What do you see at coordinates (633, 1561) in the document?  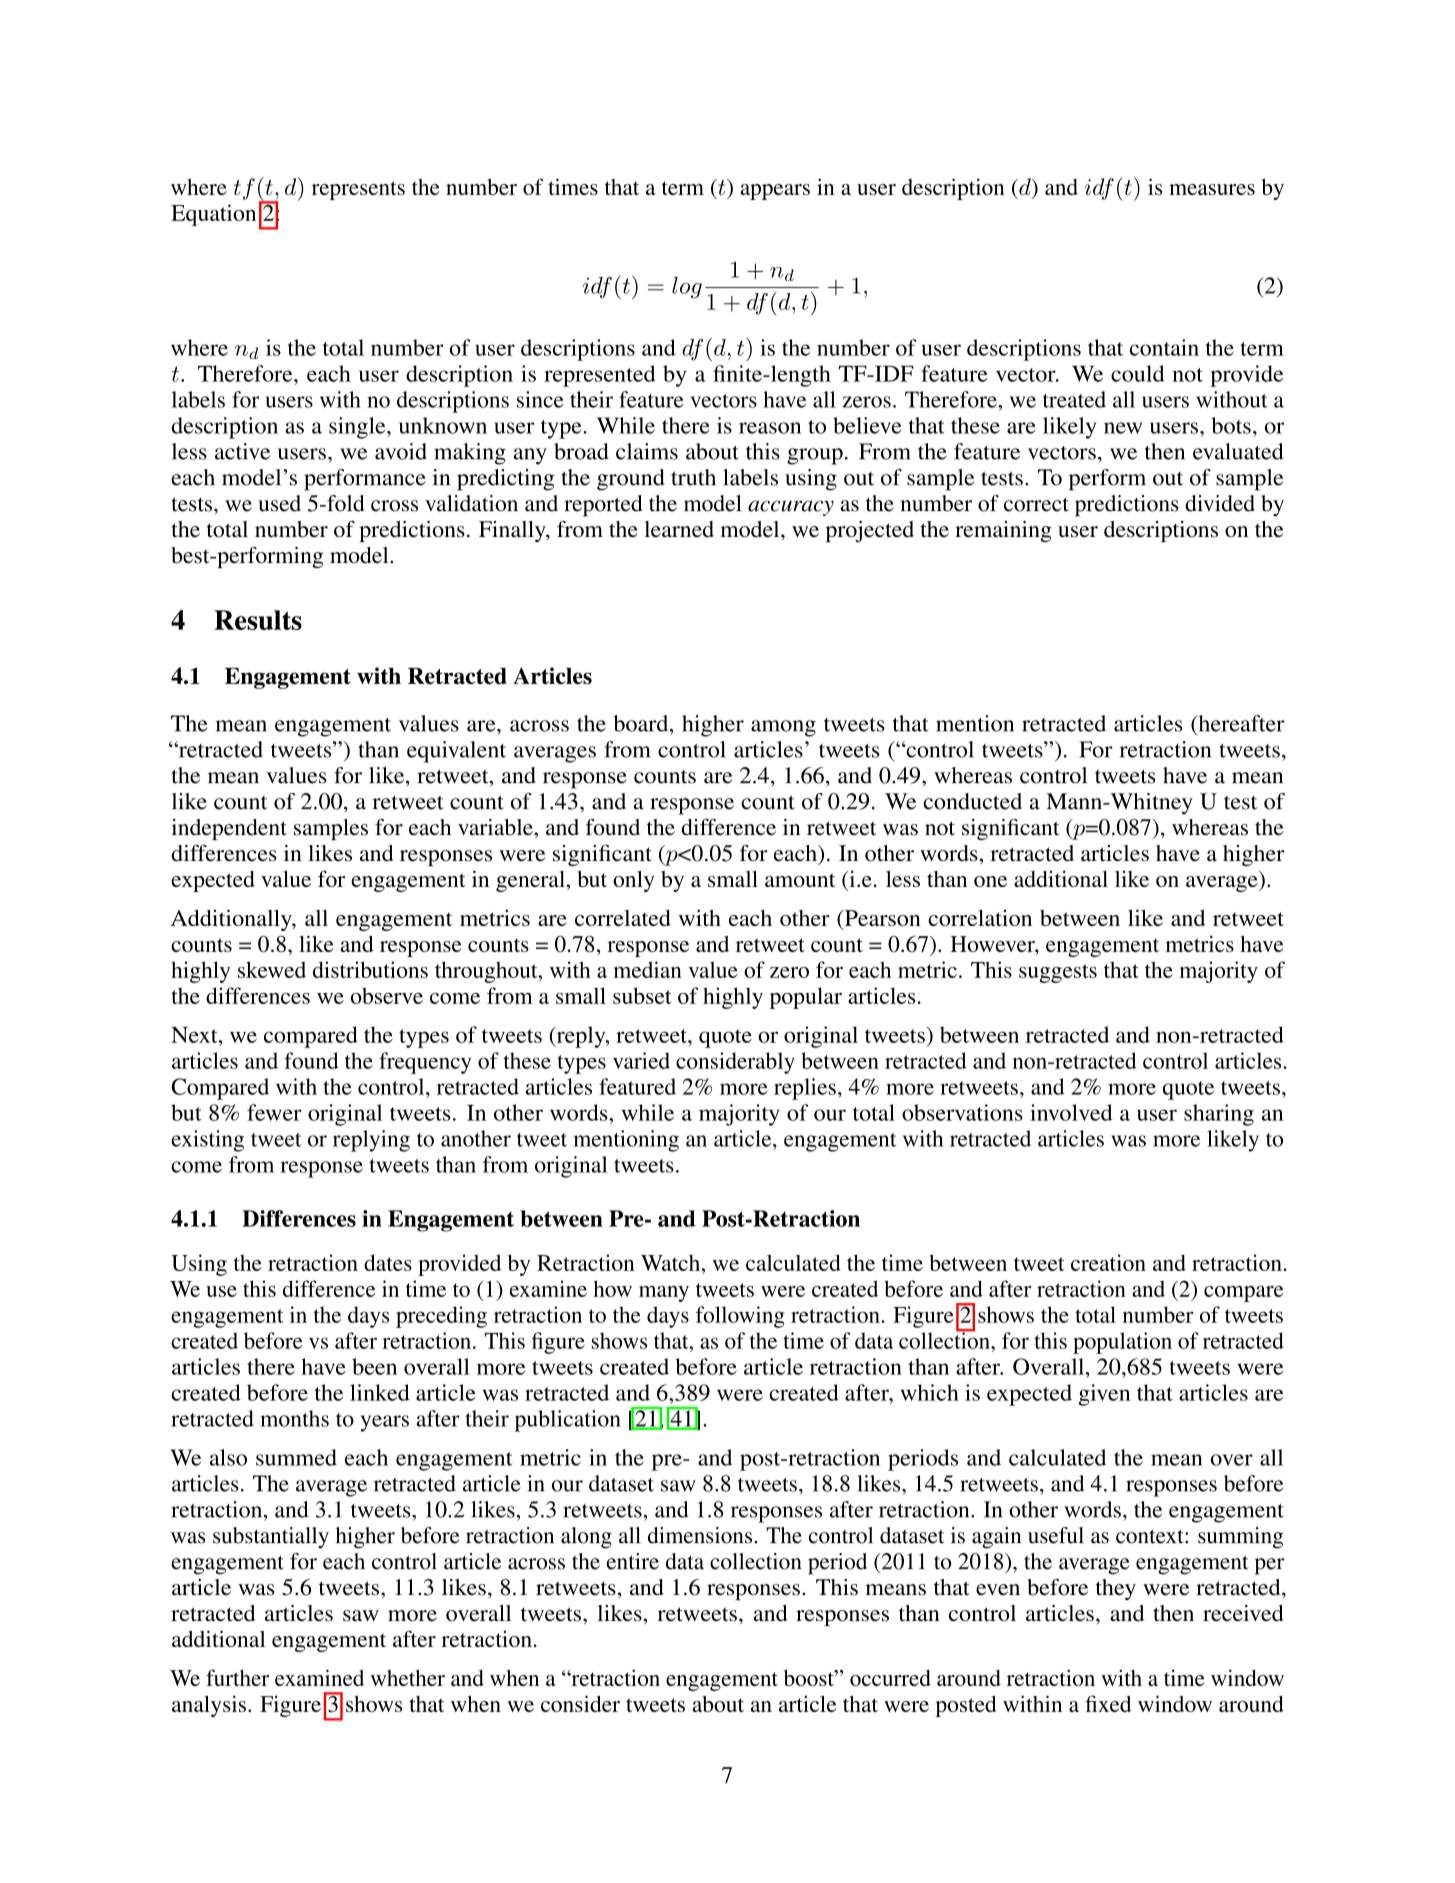 I see `entire` at bounding box center [633, 1561].
